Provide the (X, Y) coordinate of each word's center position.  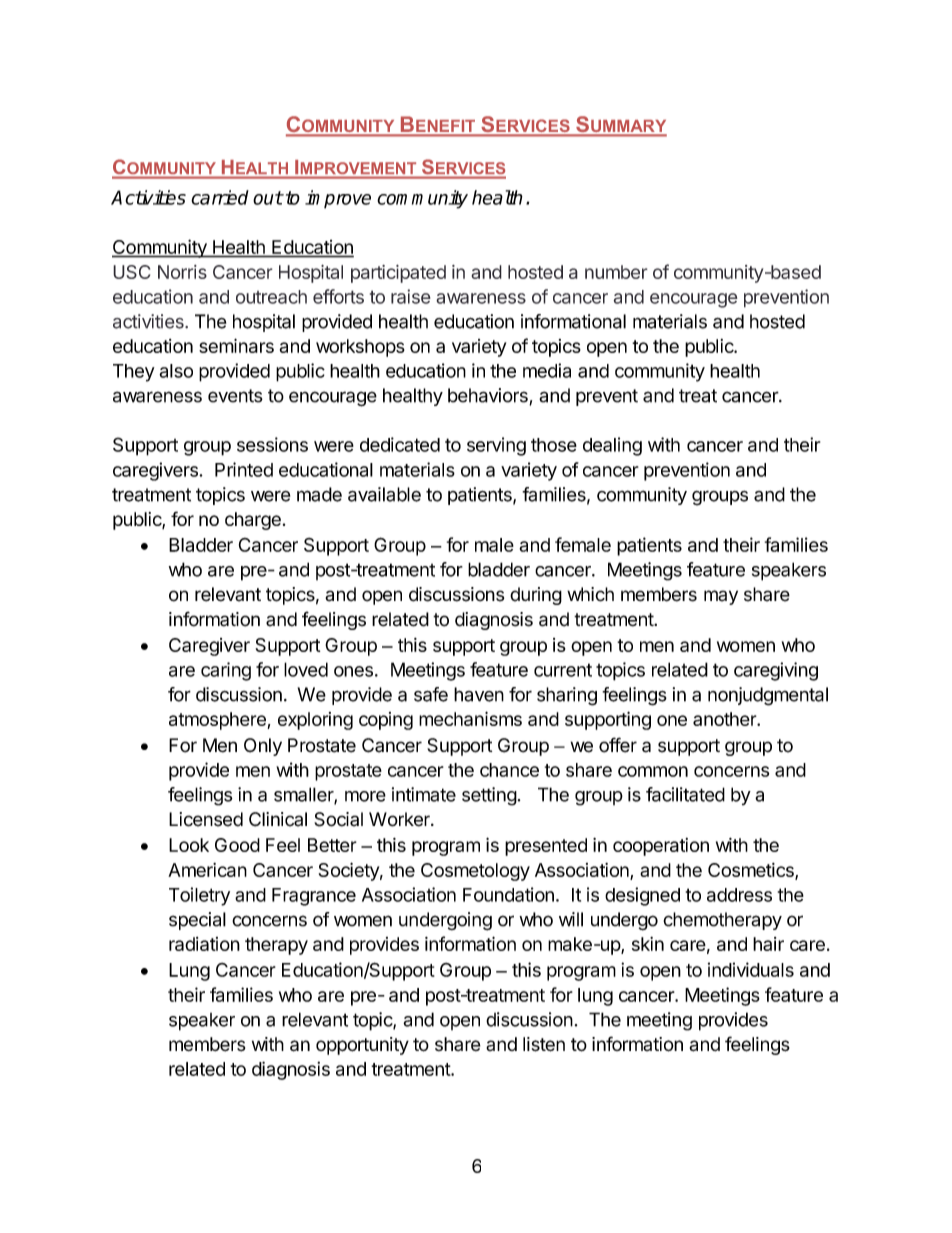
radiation (204, 944)
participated (398, 273)
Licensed (206, 819)
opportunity (362, 1046)
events (235, 396)
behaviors (489, 396)
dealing (612, 446)
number (616, 272)
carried (220, 197)
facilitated (685, 794)
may (721, 597)
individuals (751, 969)
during (536, 596)
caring (226, 671)
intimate (424, 794)
